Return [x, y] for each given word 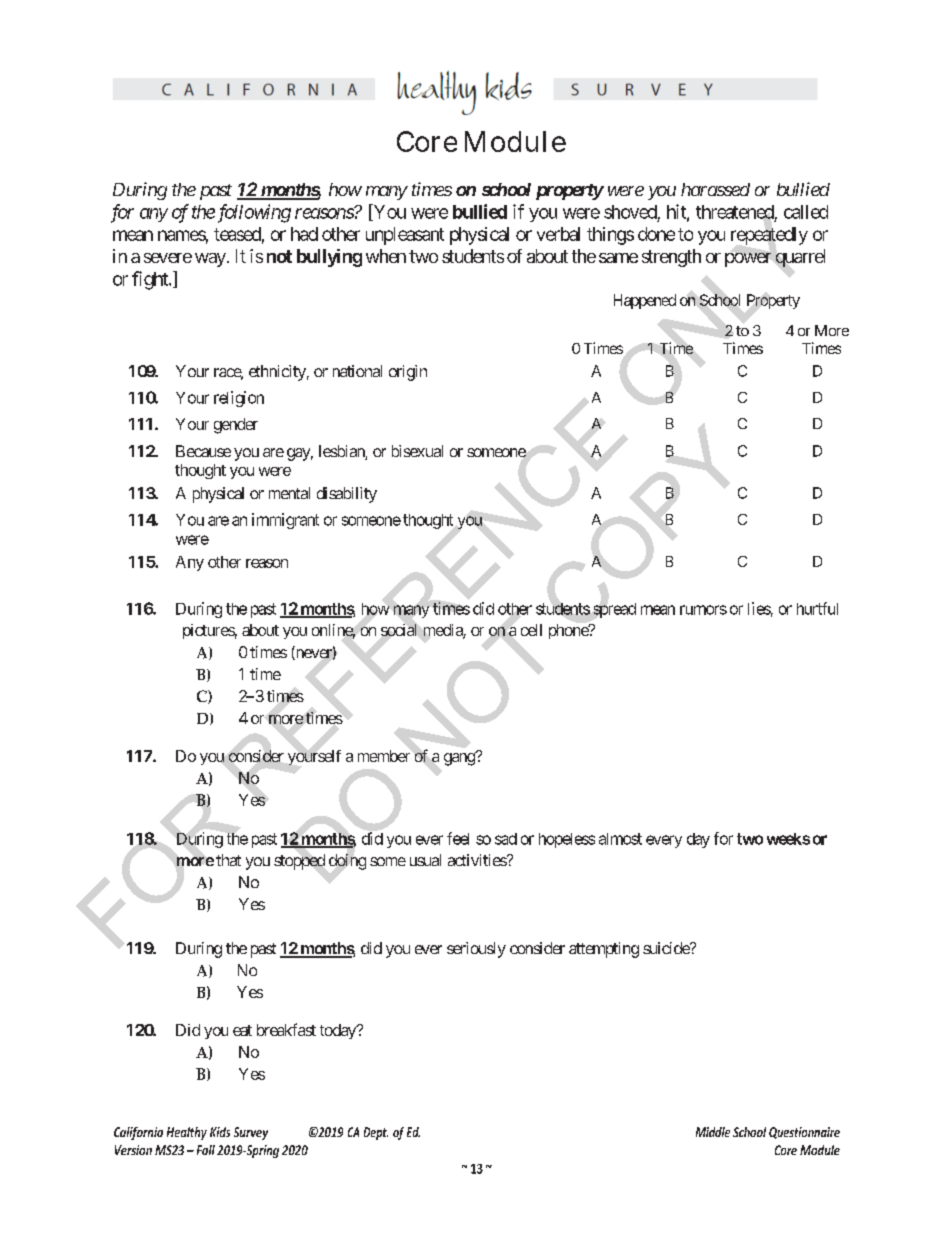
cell [531, 630]
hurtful [817, 608]
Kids [220, 1132]
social [398, 630]
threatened [735, 212]
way [210, 260]
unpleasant [405, 236]
